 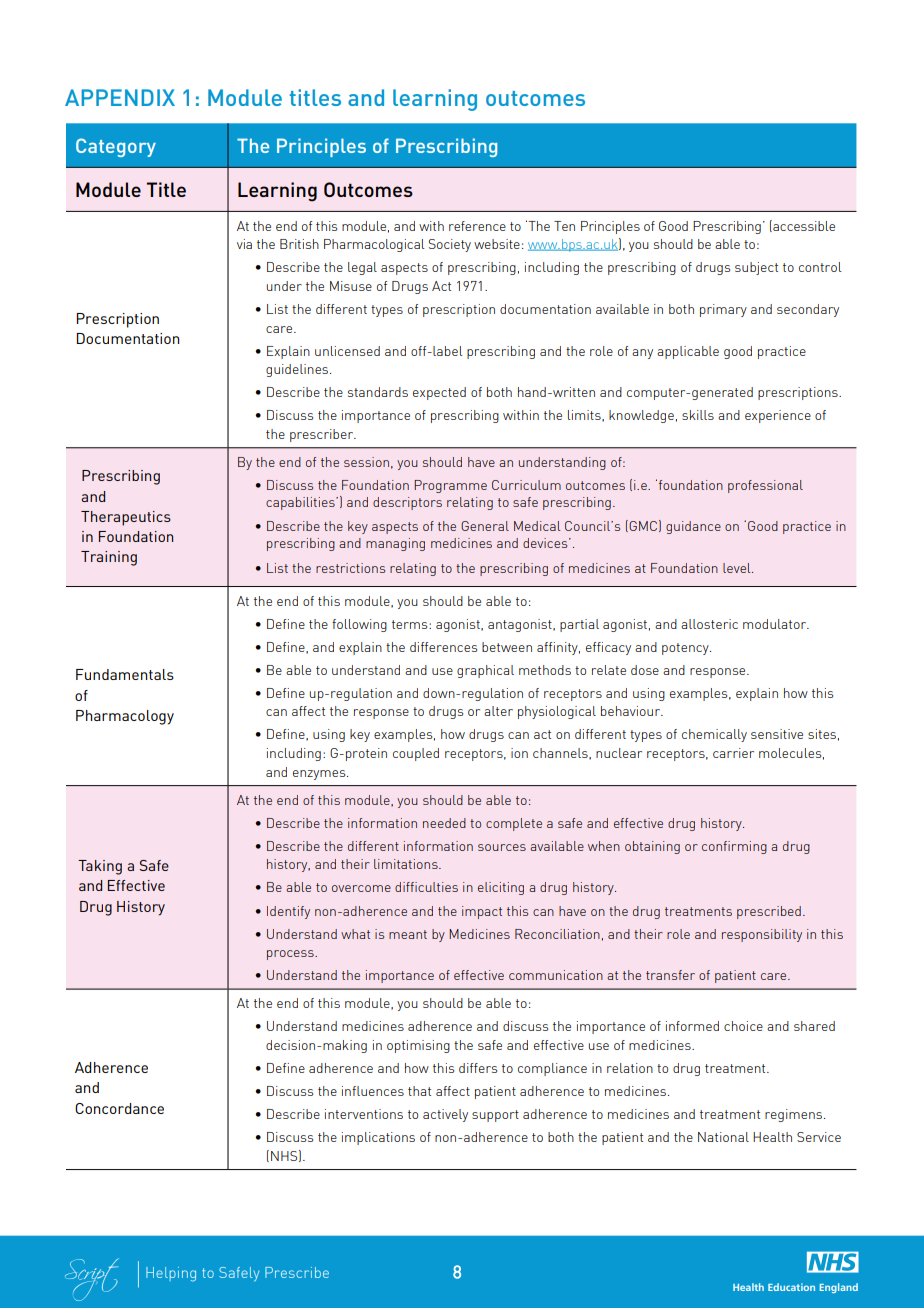 What do you see at coordinates (171, 1274) in the screenshot?
I see `Helping` at bounding box center [171, 1274].
